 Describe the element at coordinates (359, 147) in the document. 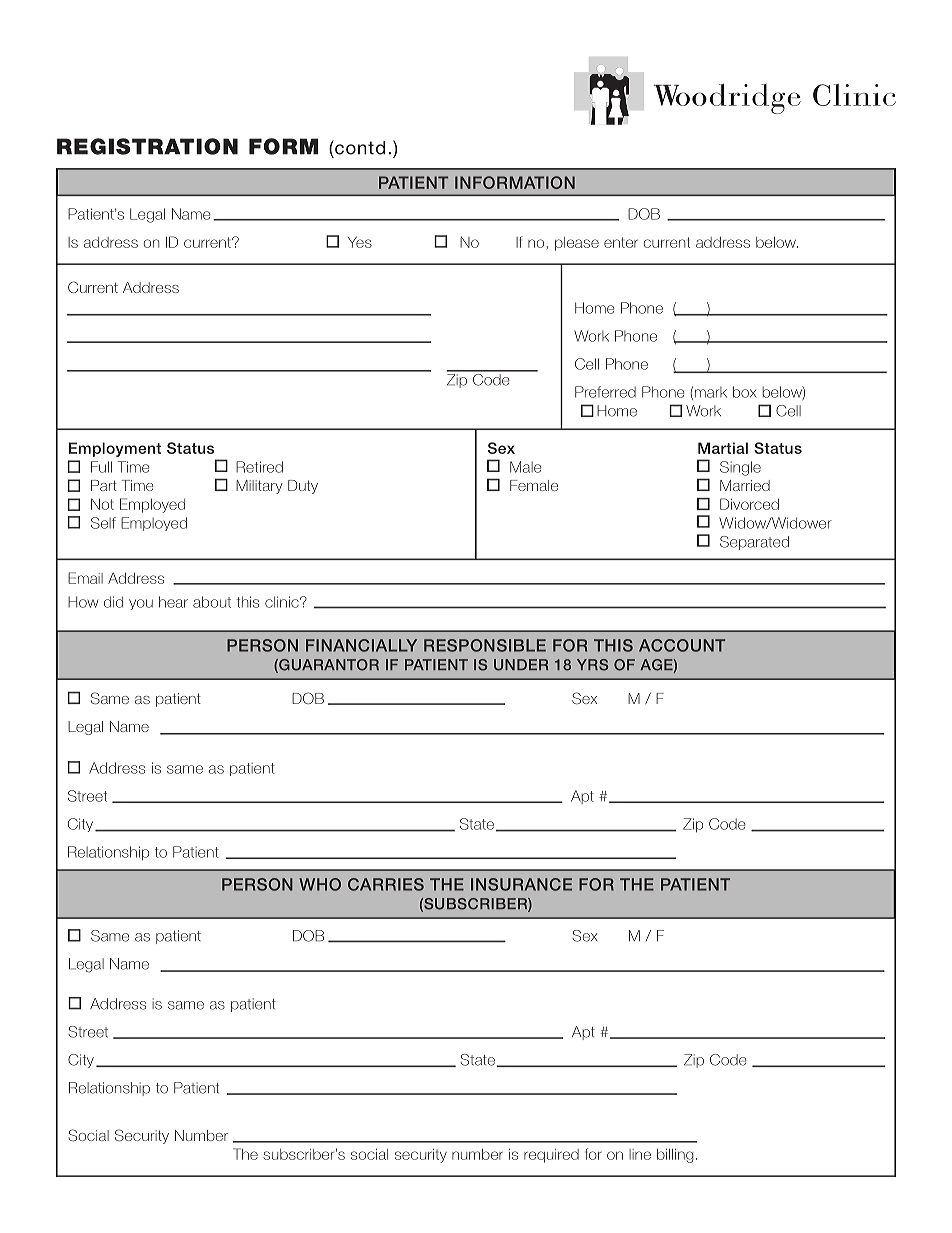

I see `contd` at that location.
